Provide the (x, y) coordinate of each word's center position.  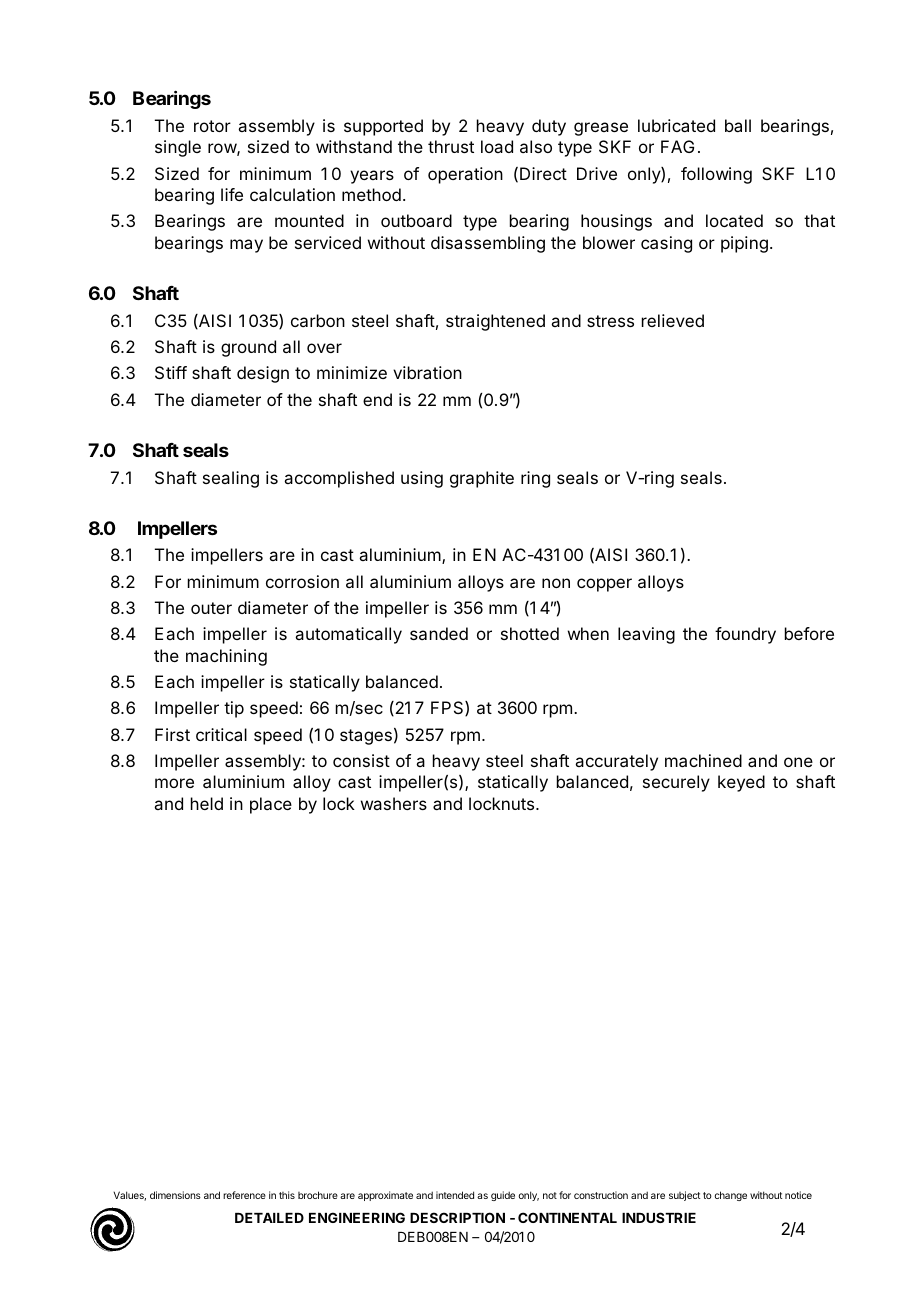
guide (503, 1196)
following (716, 175)
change (731, 1196)
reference (244, 1195)
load (497, 146)
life (232, 194)
